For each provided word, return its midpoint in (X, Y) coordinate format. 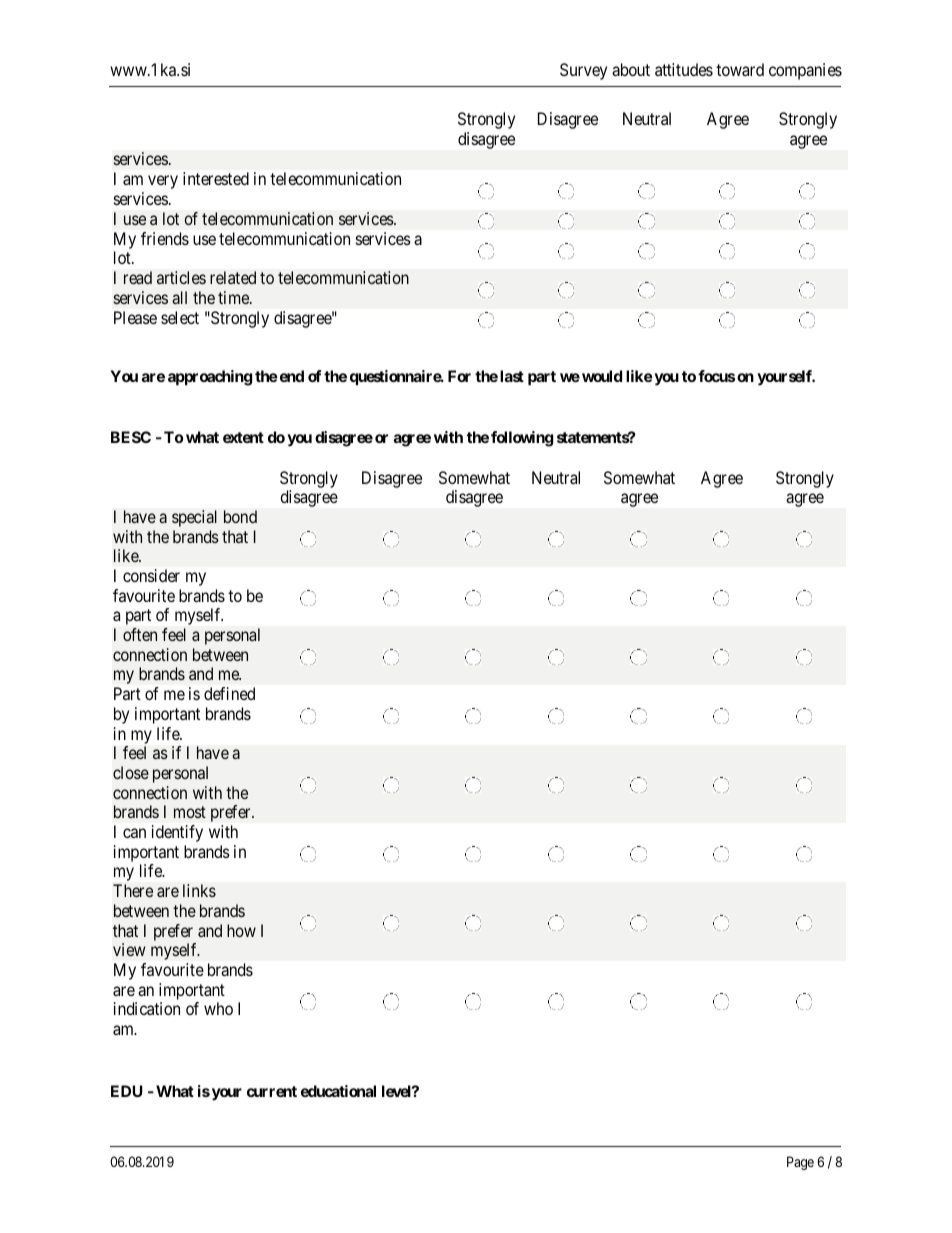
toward (740, 69)
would (602, 376)
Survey (583, 71)
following (522, 439)
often (140, 634)
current (272, 1091)
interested (216, 178)
